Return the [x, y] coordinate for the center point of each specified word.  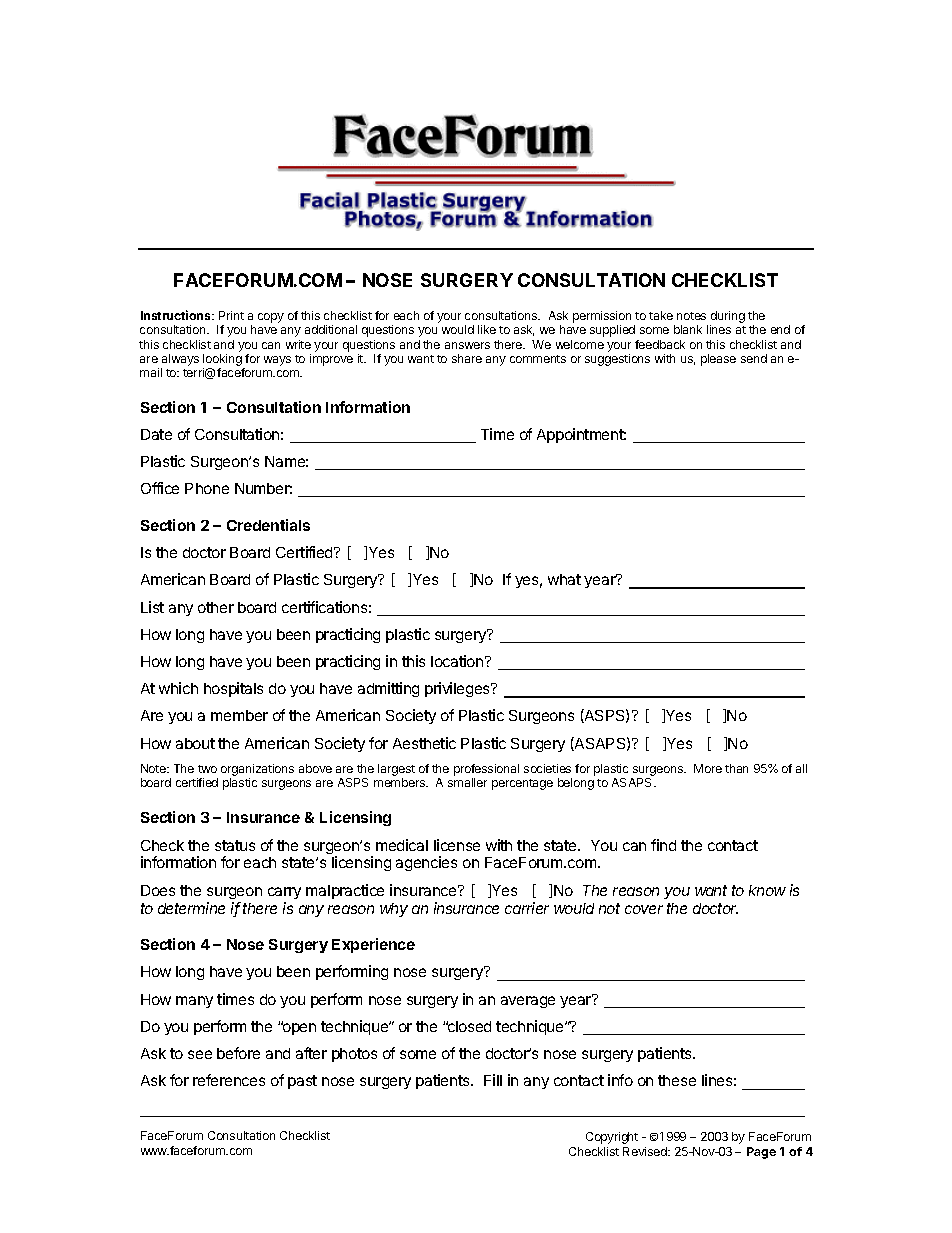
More [708, 768]
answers [467, 345]
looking [223, 361]
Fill [493, 1080]
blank [688, 329]
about [195, 743]
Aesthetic [424, 743]
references [229, 1080]
